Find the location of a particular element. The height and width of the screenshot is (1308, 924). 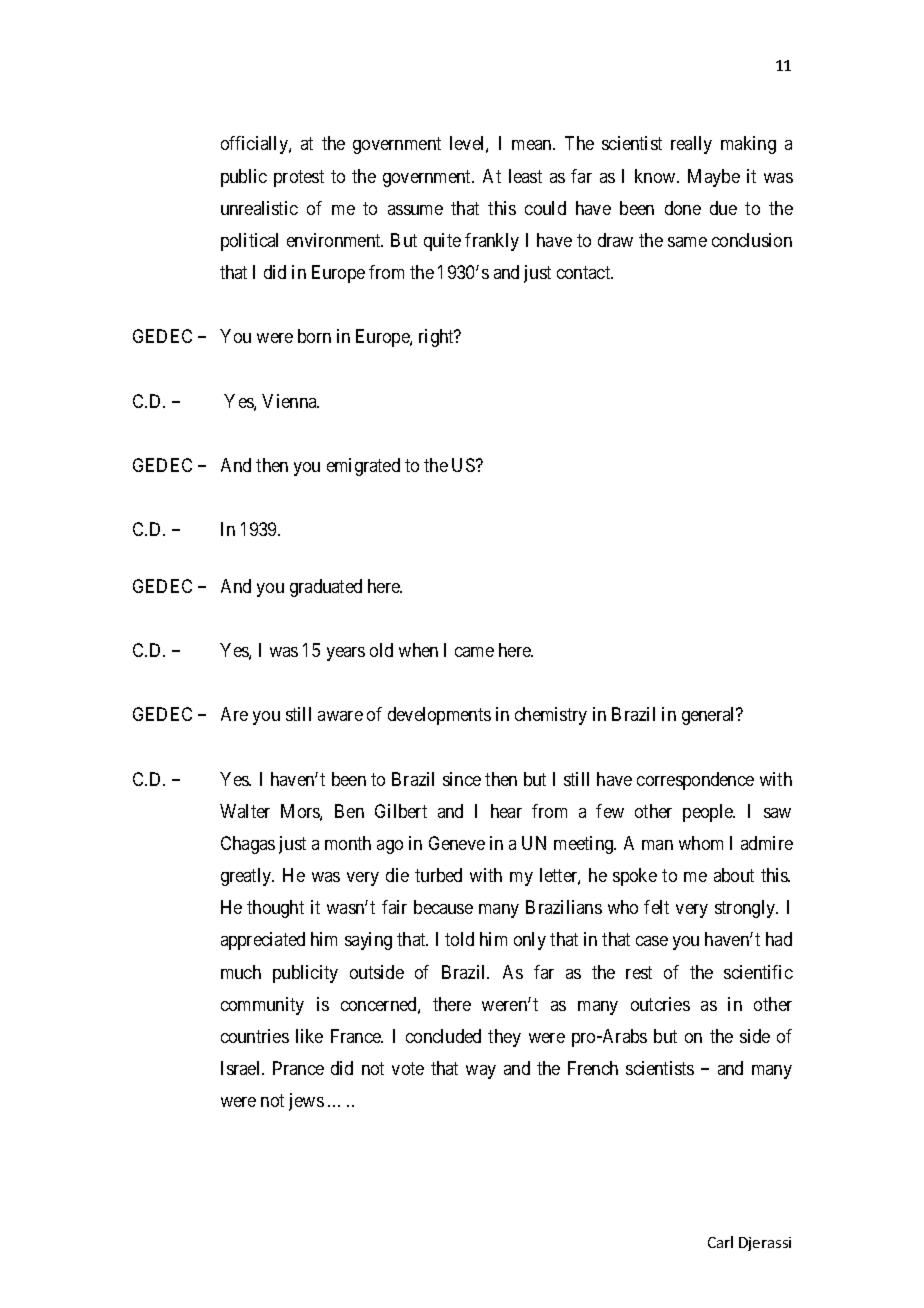

way is located at coordinates (481, 1072).
